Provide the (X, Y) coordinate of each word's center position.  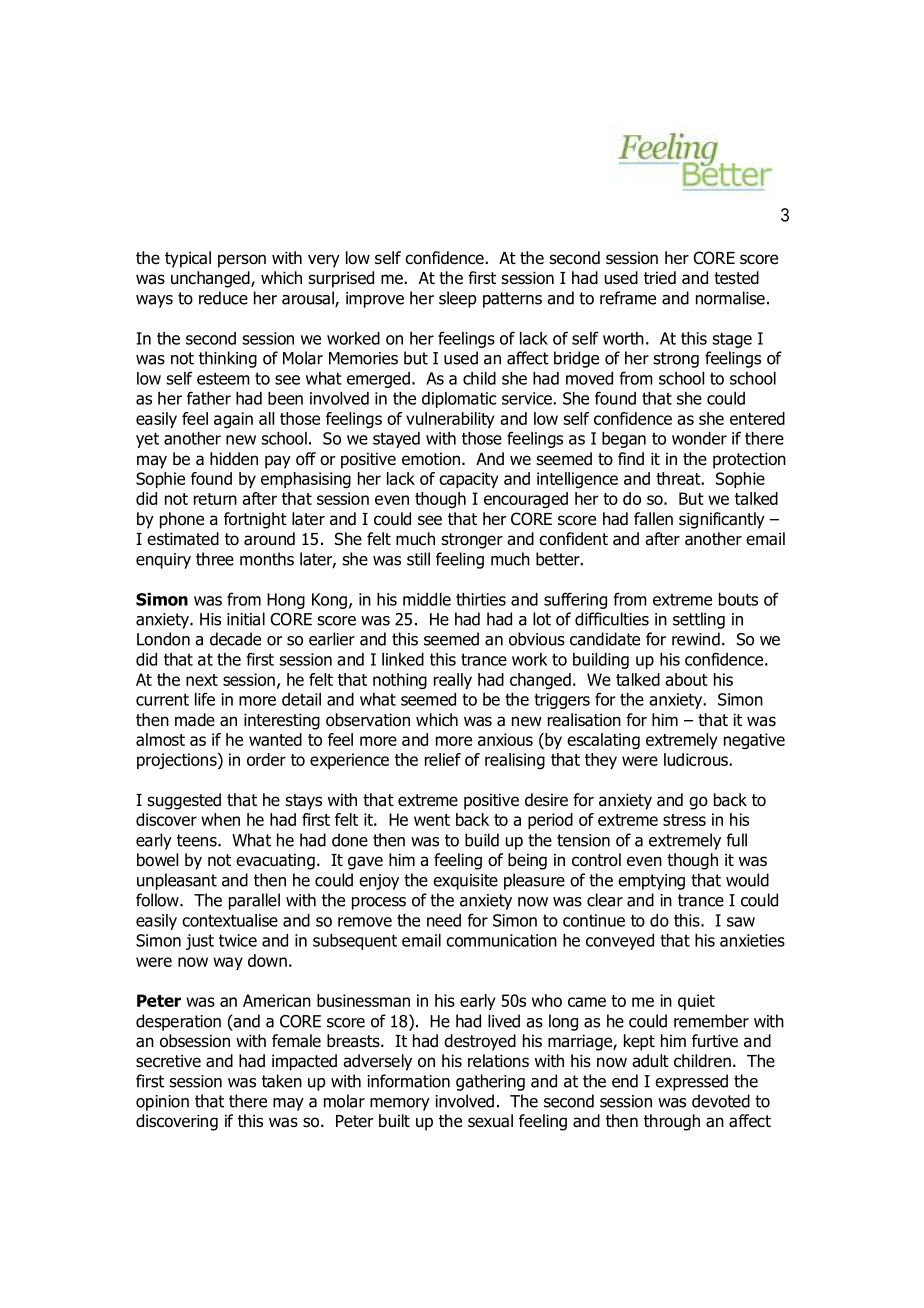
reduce (223, 298)
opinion (162, 1103)
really (453, 681)
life (205, 699)
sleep (458, 299)
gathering (490, 1082)
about (686, 679)
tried (660, 278)
